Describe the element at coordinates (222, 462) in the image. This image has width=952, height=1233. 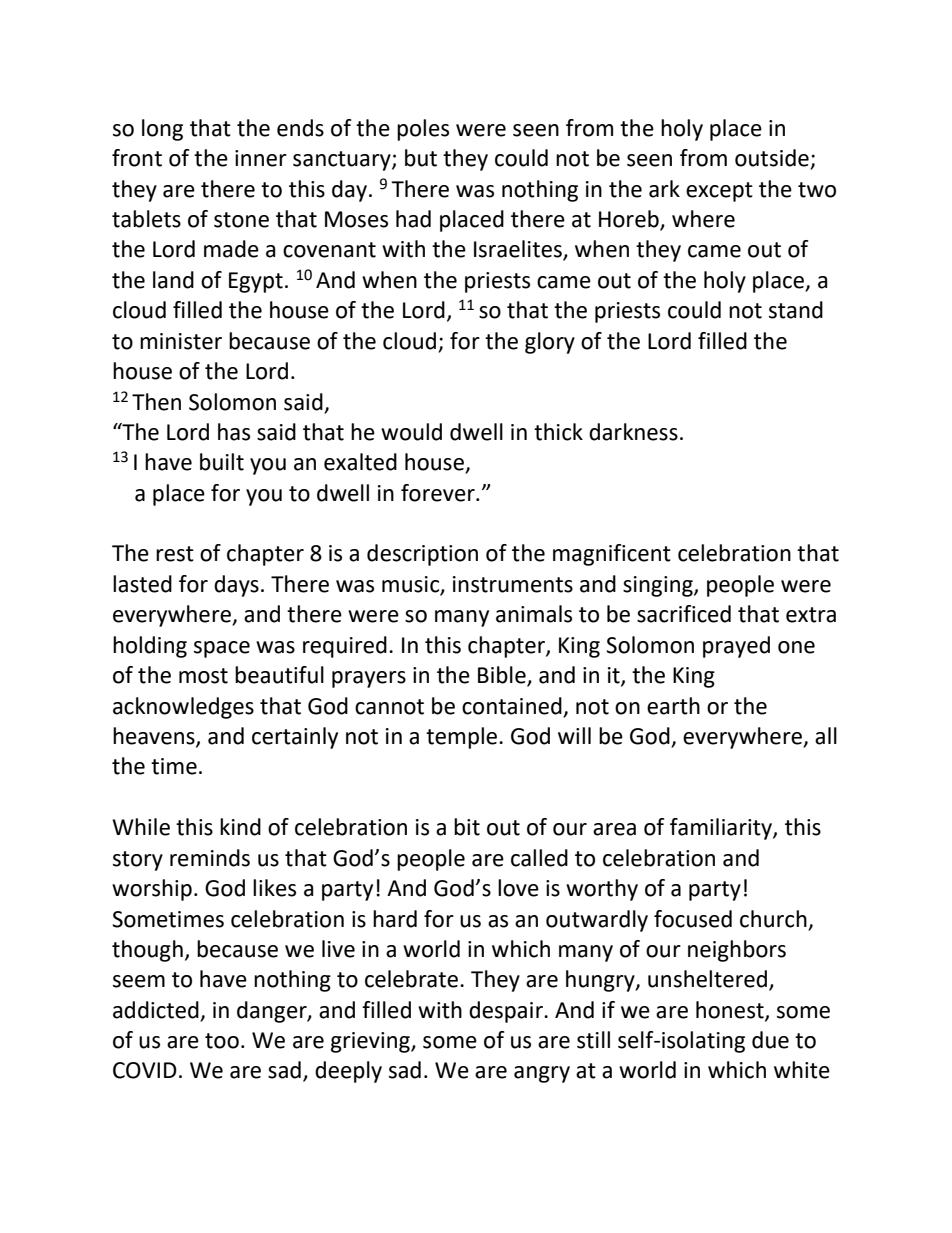
I see `built` at that location.
